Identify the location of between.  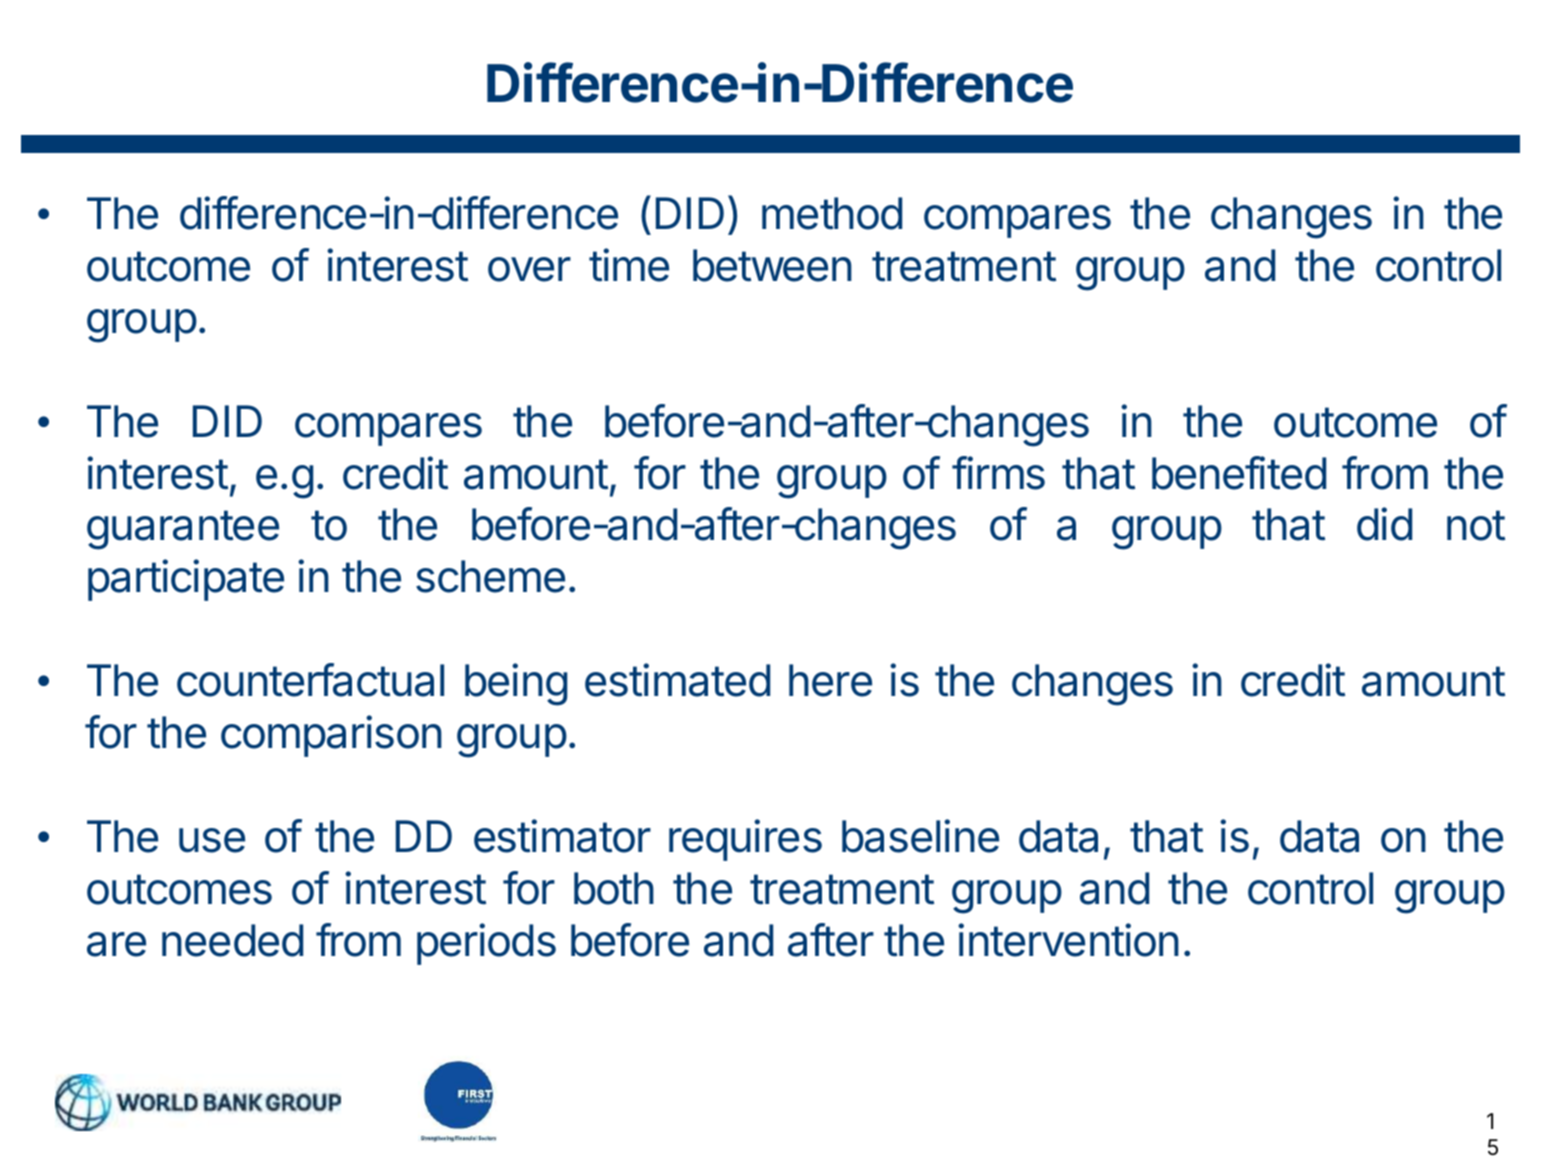
(772, 265).
